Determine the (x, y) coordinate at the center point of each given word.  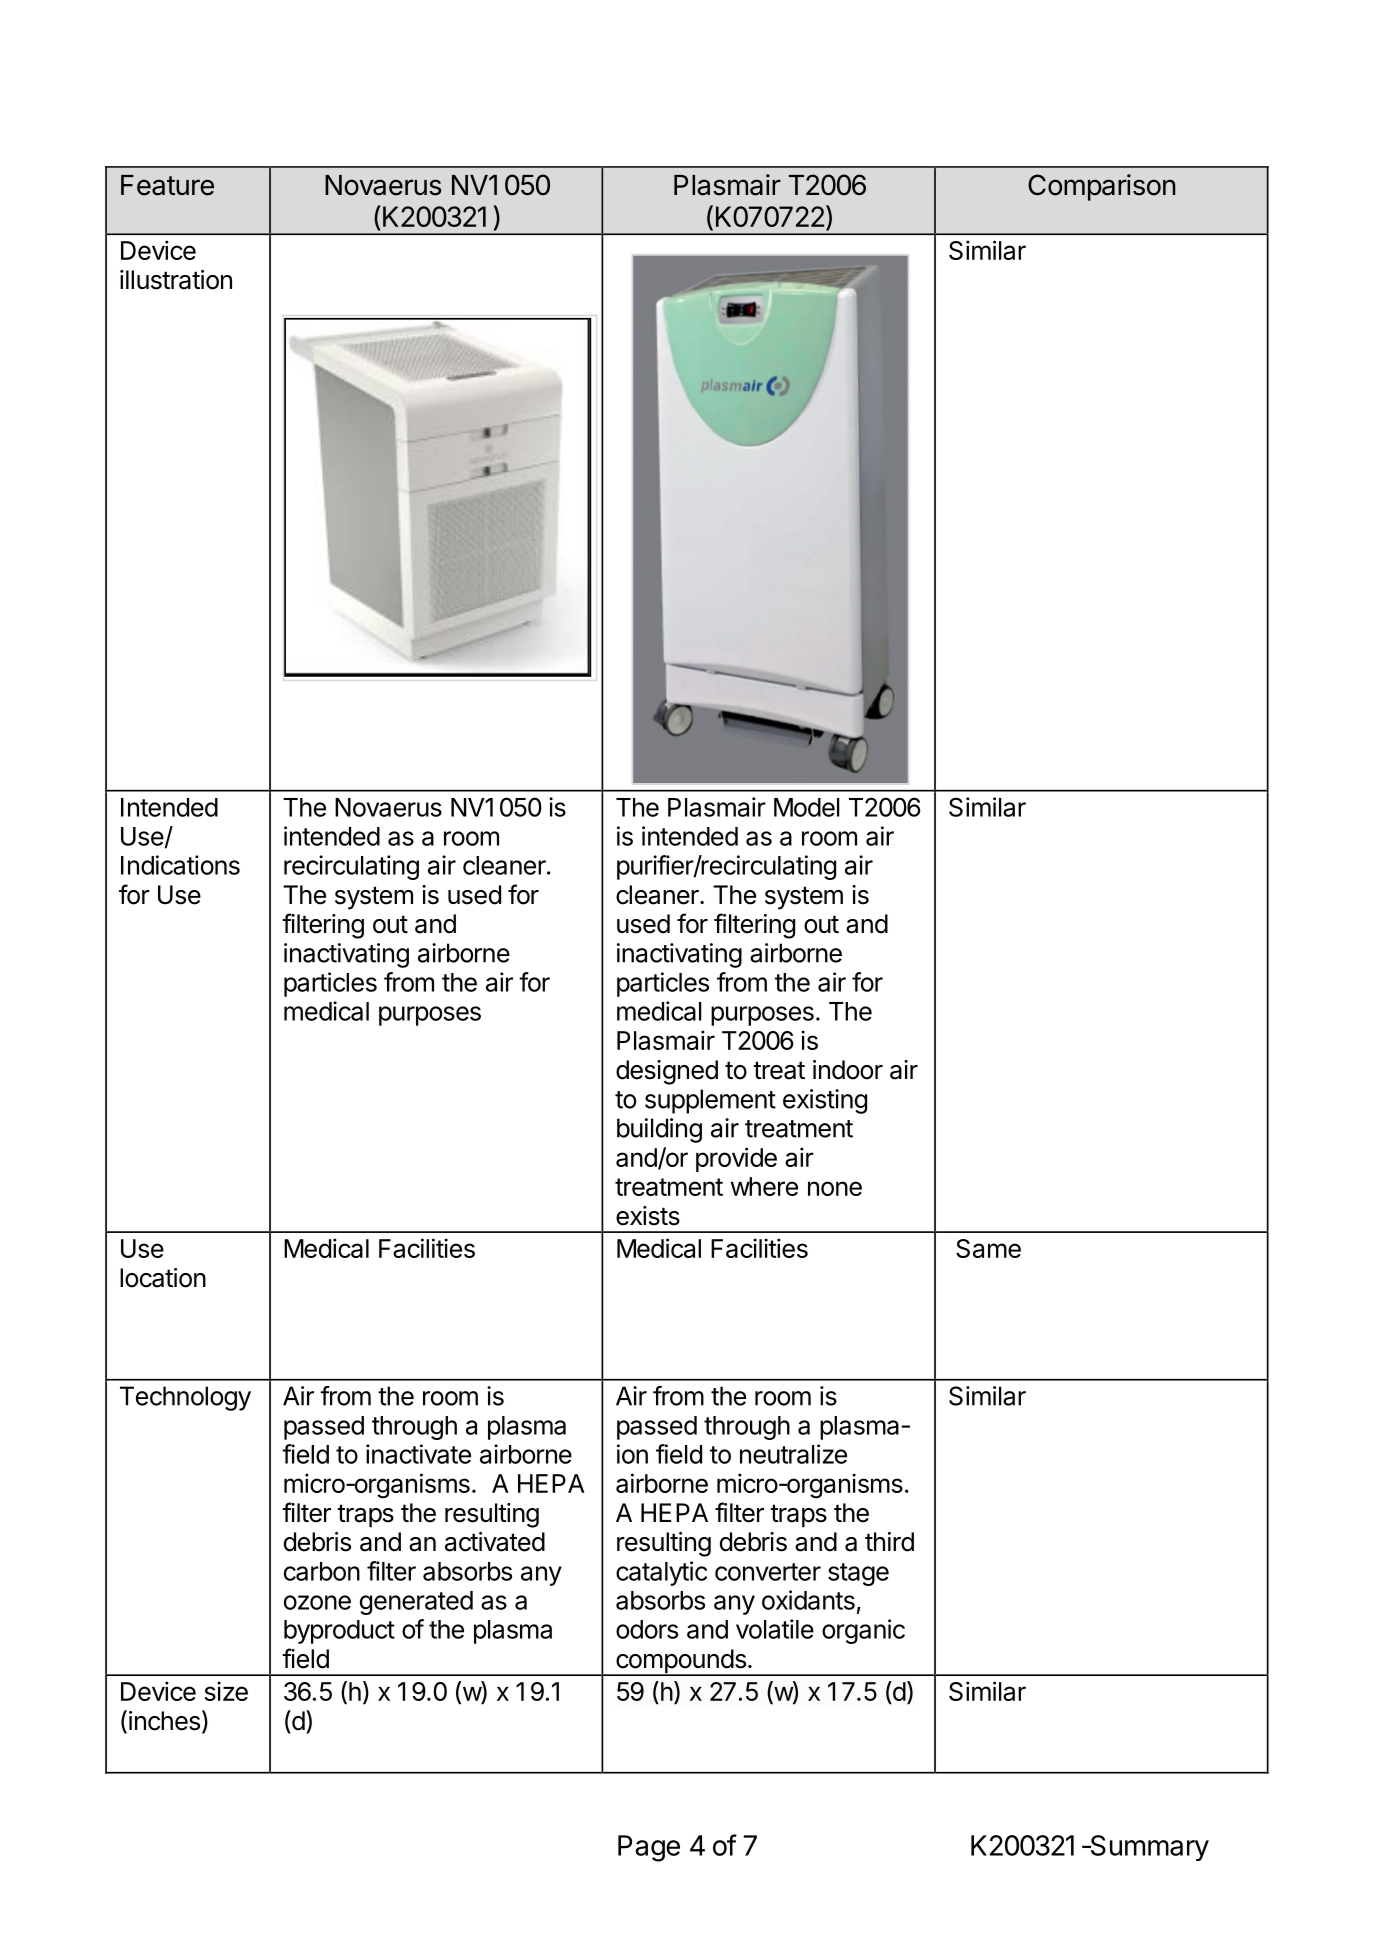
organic (863, 1631)
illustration (176, 280)
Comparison (1102, 187)
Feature (167, 185)
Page (649, 1848)
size (226, 1691)
